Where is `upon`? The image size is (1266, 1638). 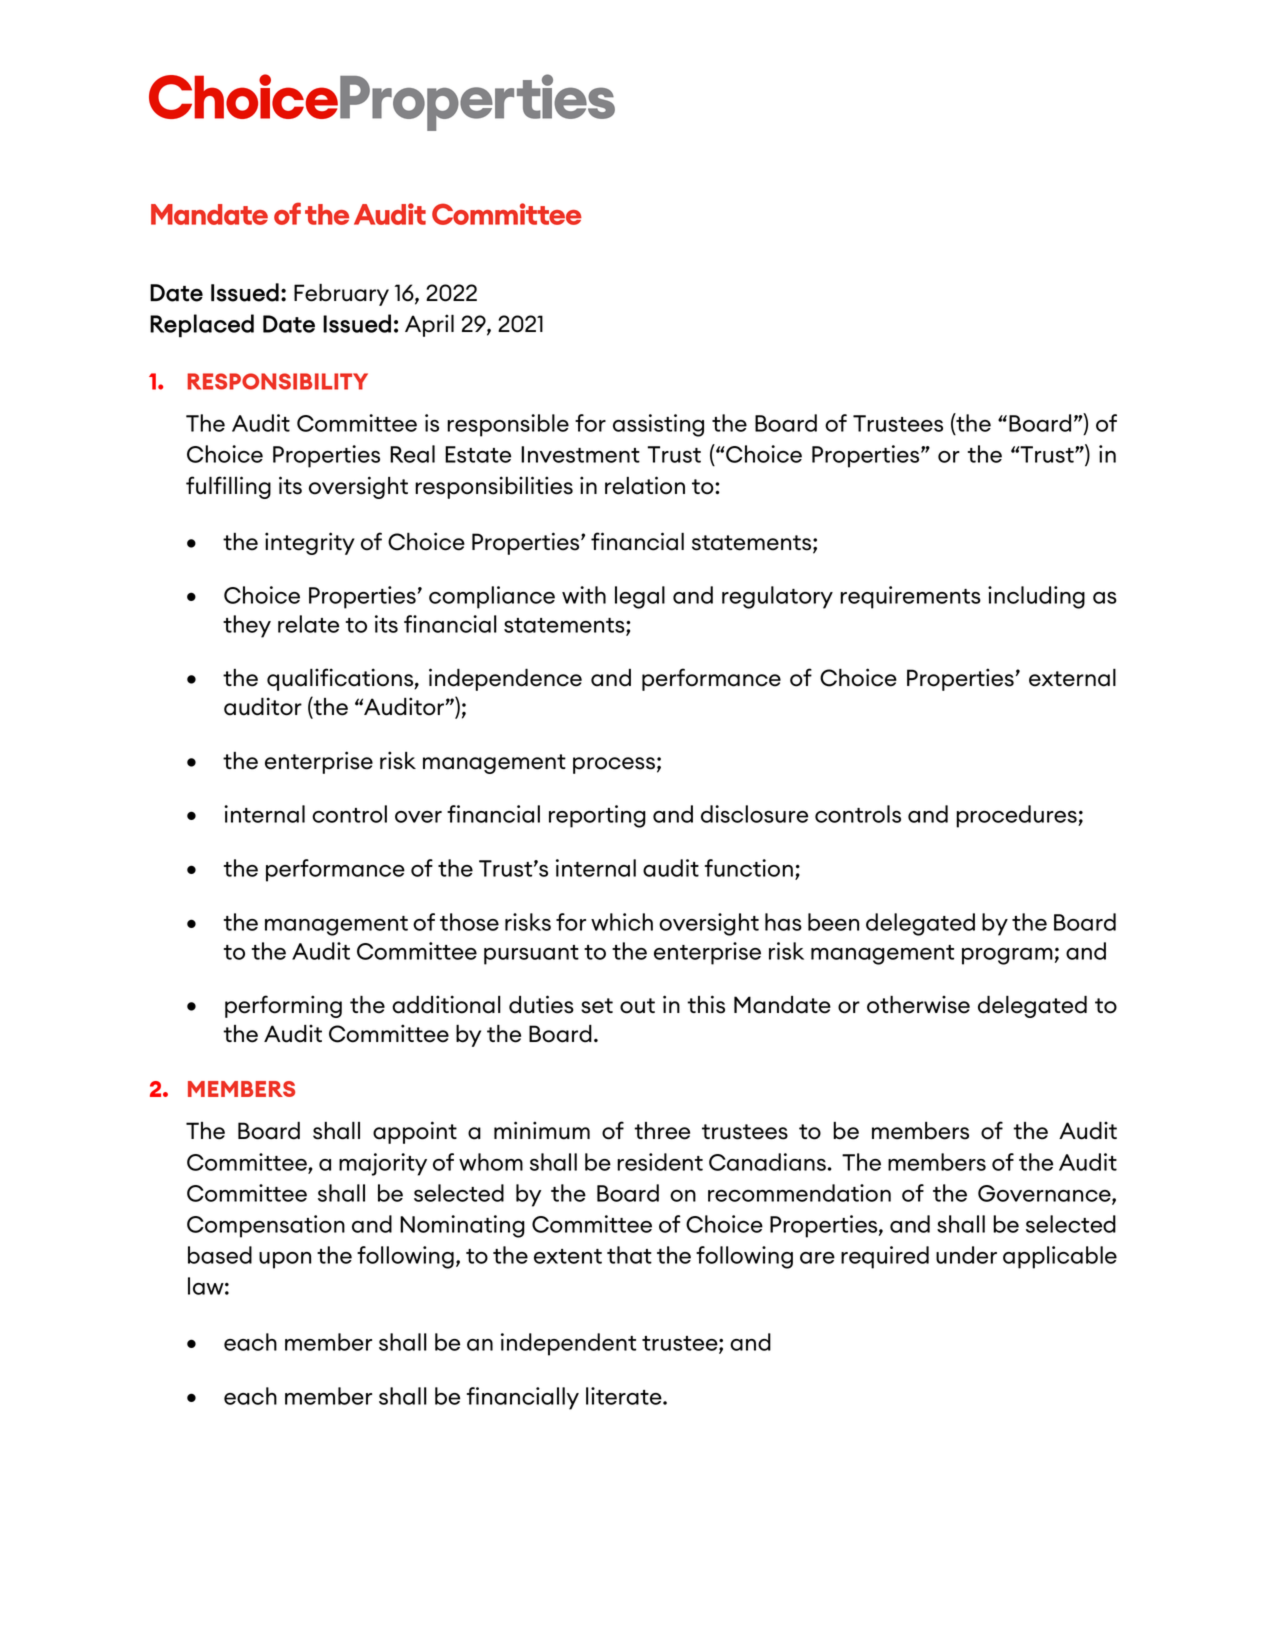 upon is located at coordinates (285, 1260).
